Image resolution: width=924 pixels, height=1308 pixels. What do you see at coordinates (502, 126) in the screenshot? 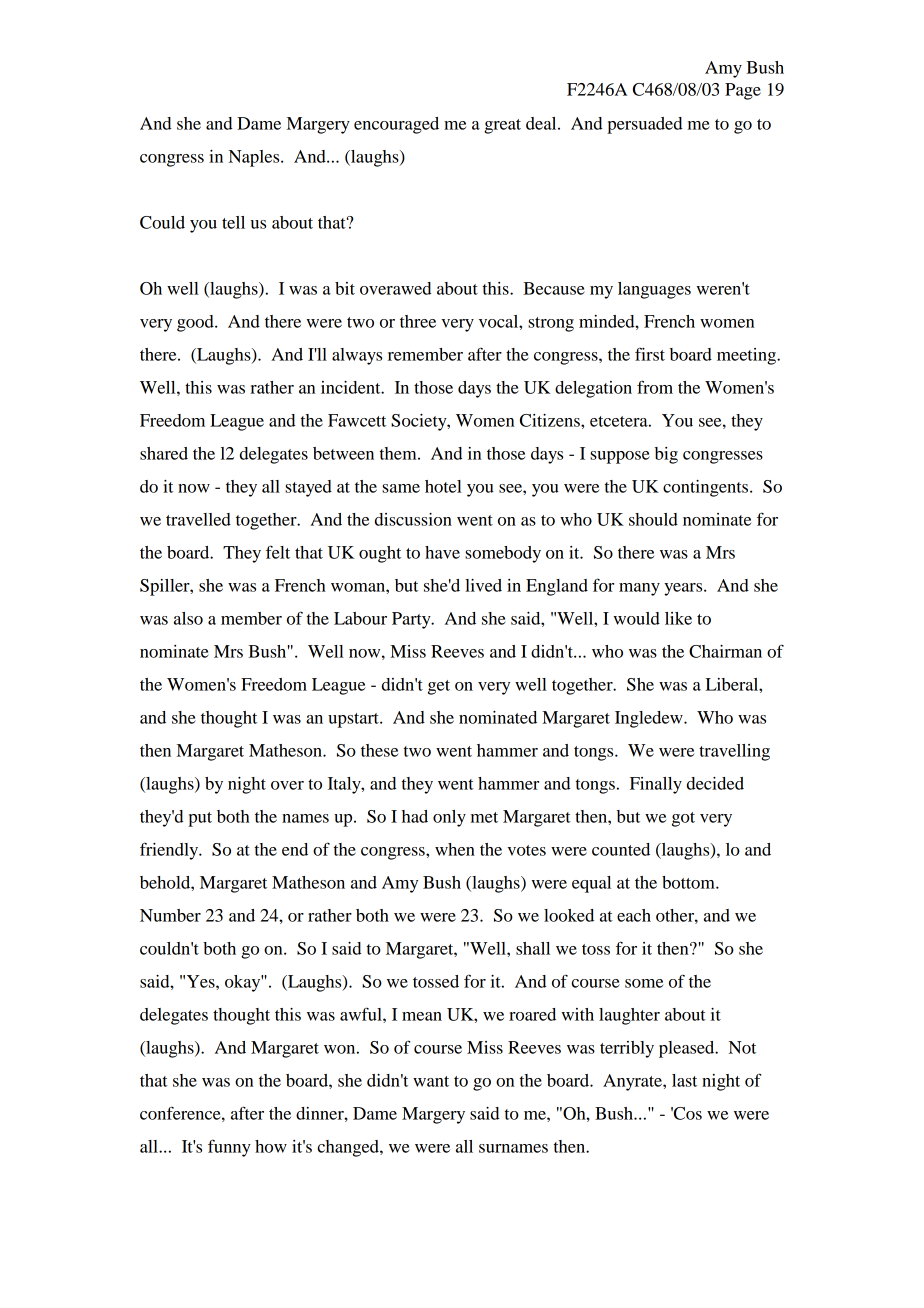
I see `great` at bounding box center [502, 126].
